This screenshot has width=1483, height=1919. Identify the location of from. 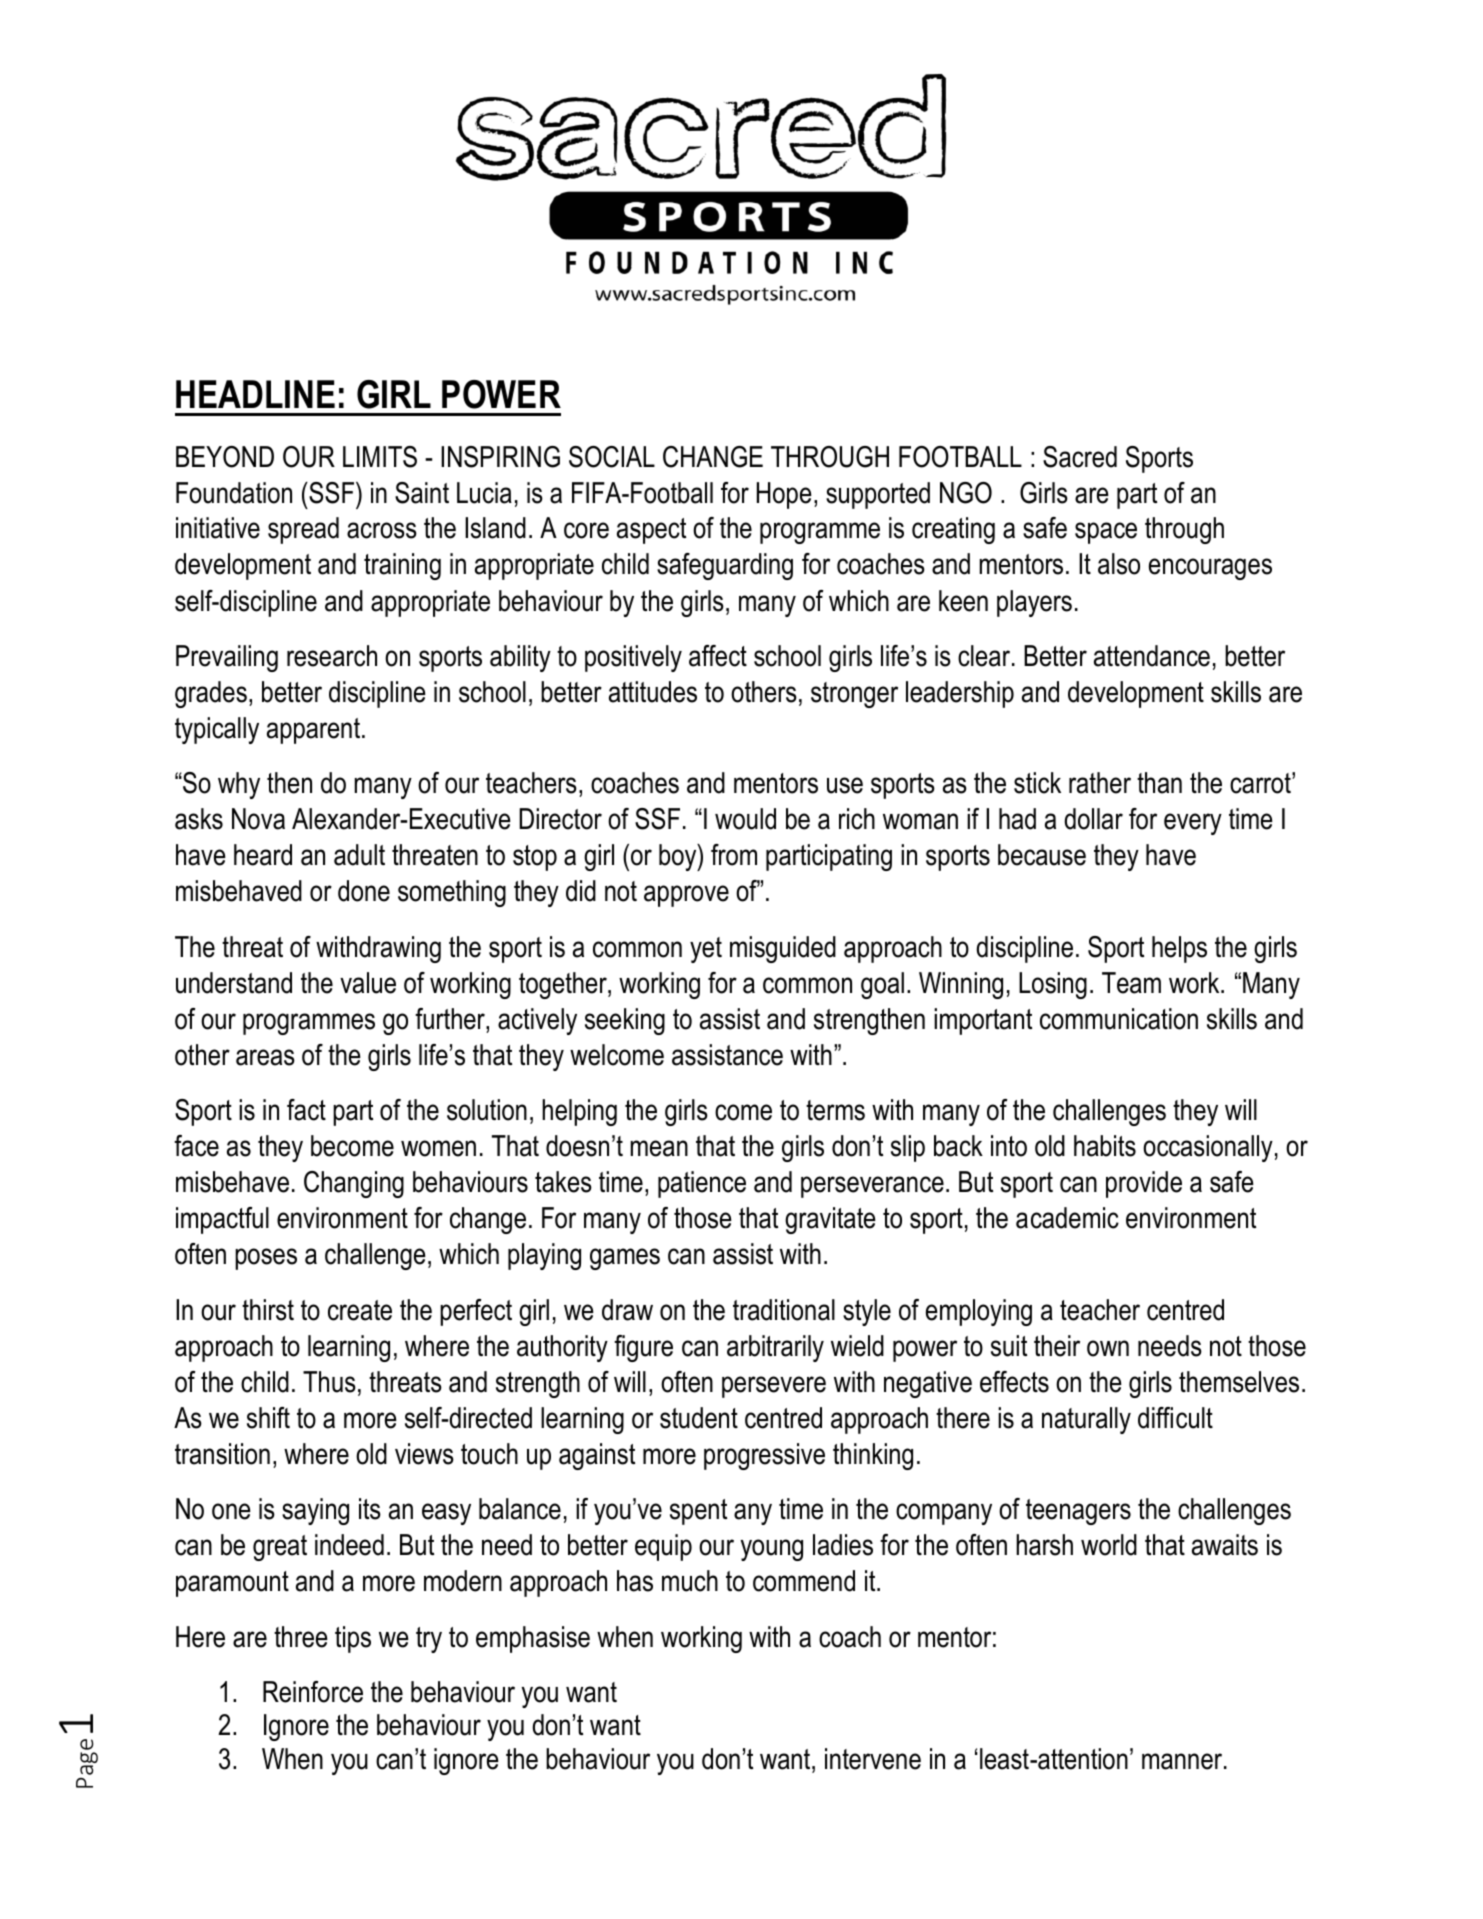
(734, 855).
